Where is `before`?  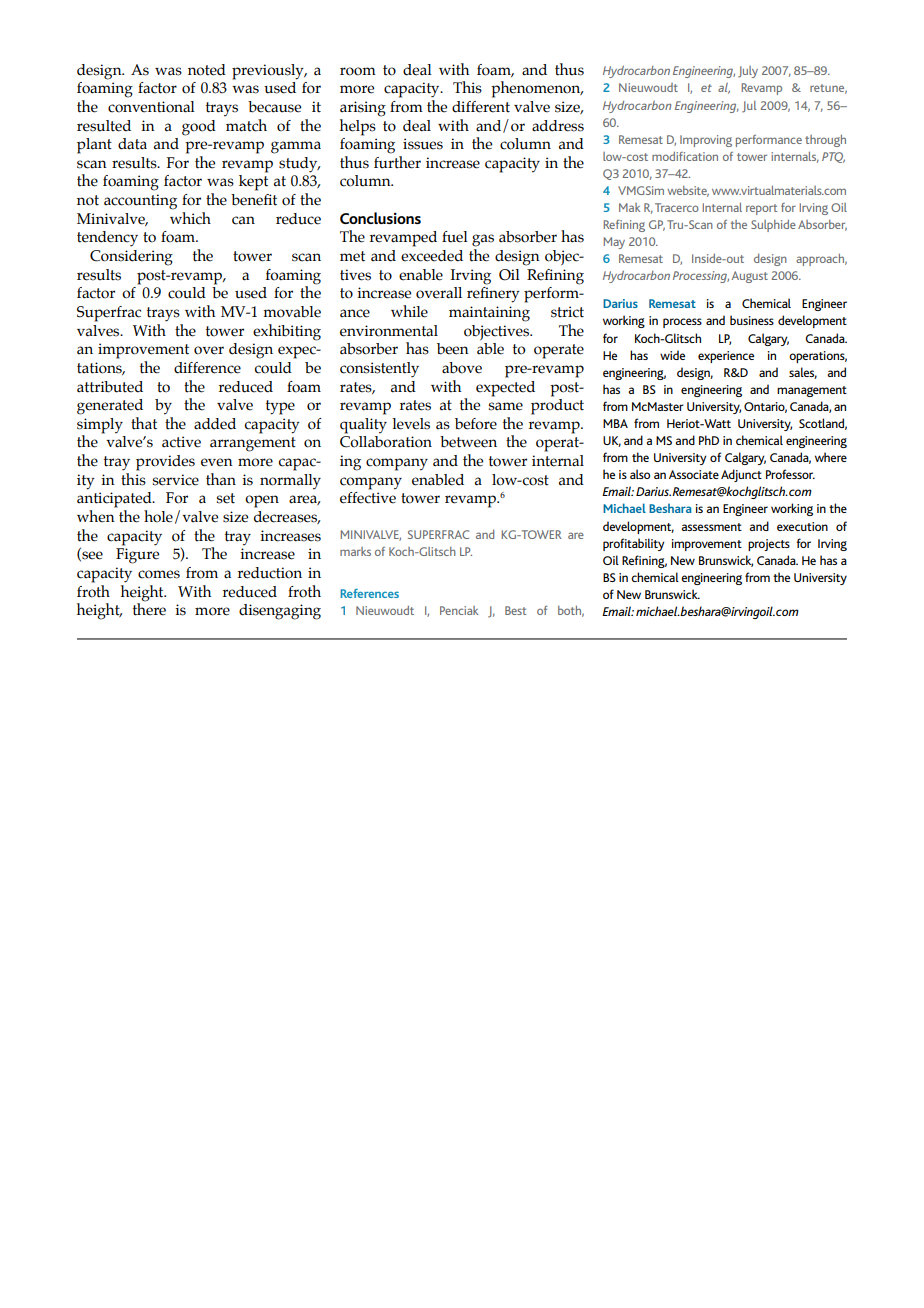
before is located at coordinates (476, 424).
